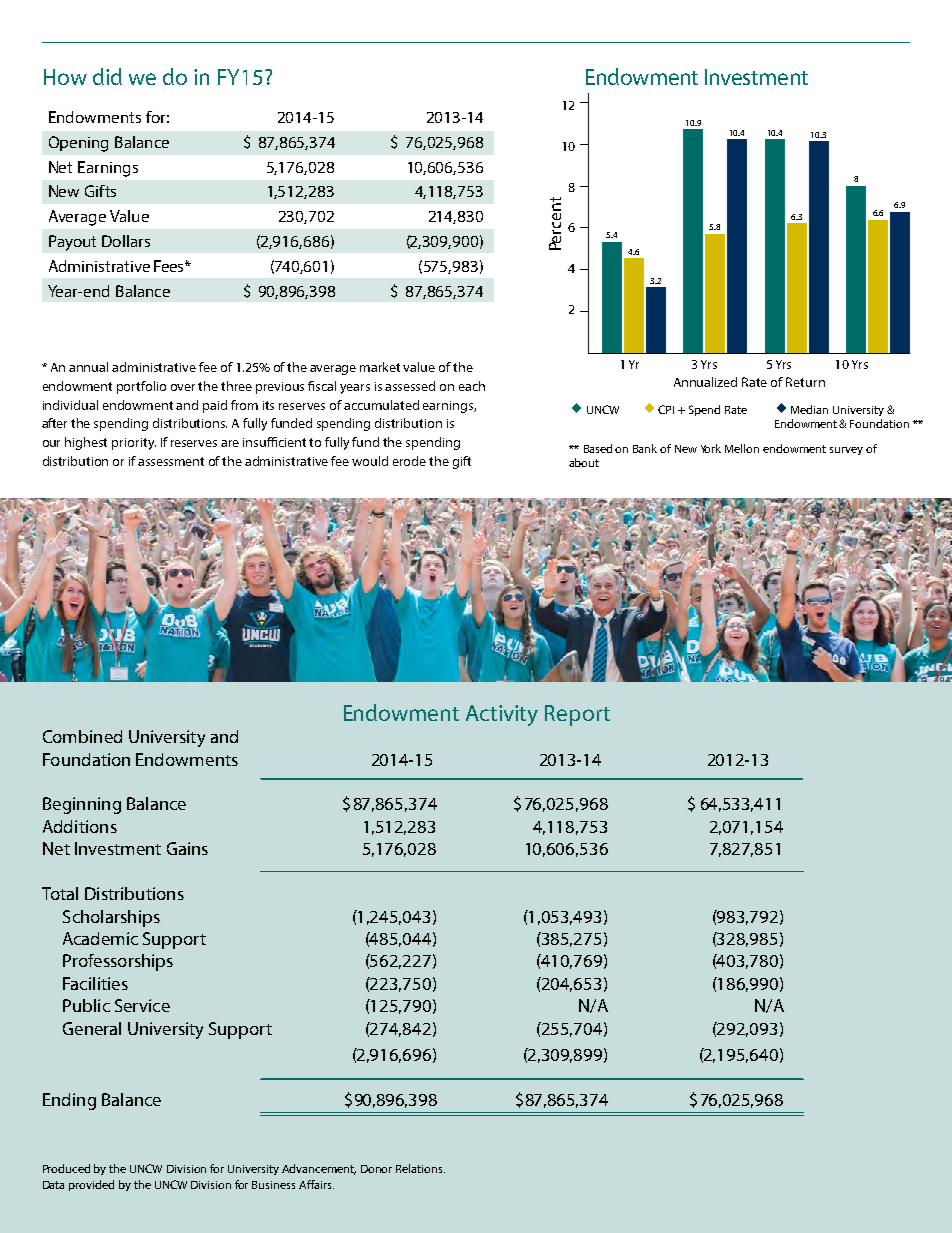 The image size is (952, 1233). What do you see at coordinates (107, 76) in the screenshot?
I see `did` at bounding box center [107, 76].
